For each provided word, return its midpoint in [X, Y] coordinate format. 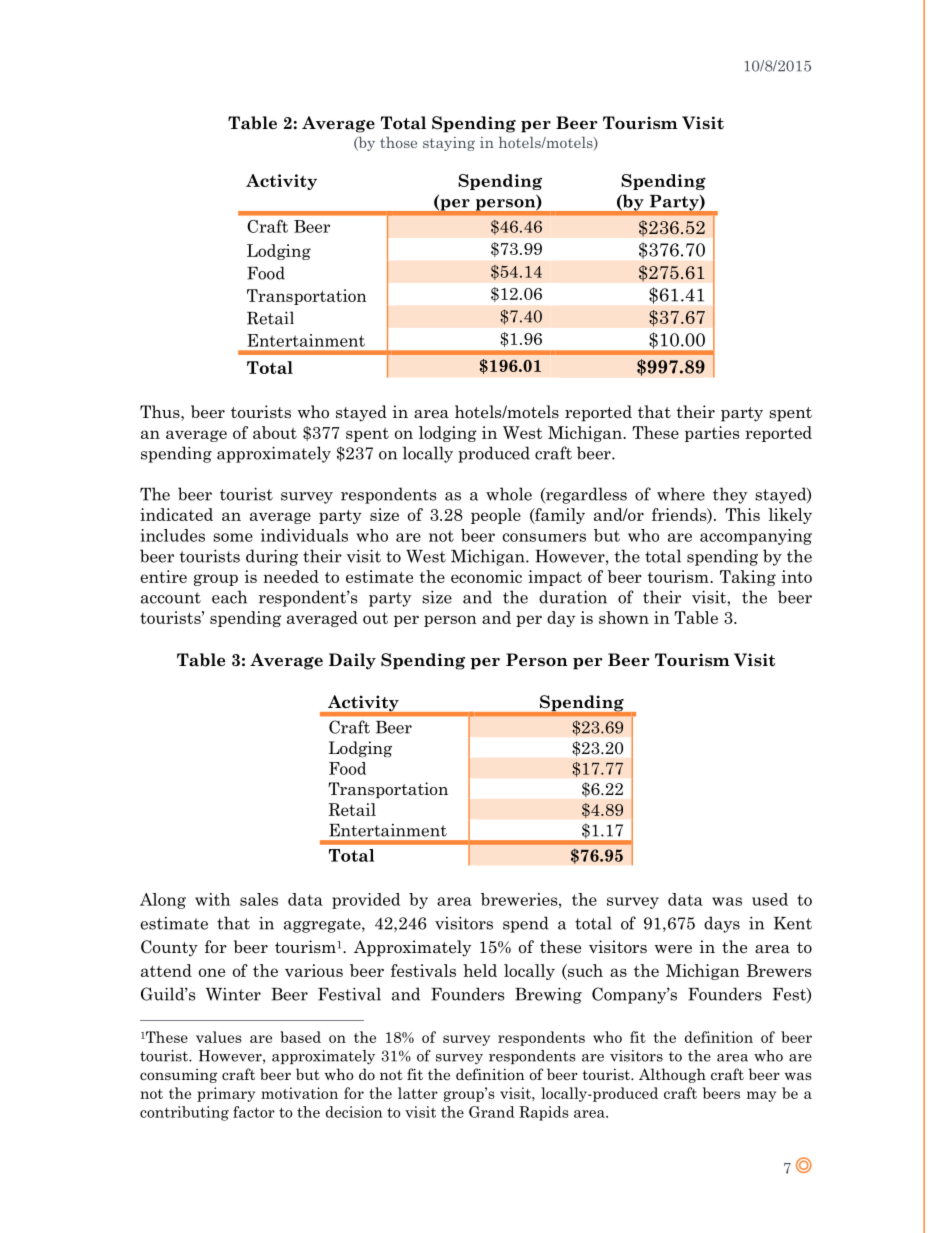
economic [486, 576]
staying [449, 144]
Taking [748, 578]
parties [712, 434]
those [398, 142]
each [229, 597]
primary [226, 1094]
